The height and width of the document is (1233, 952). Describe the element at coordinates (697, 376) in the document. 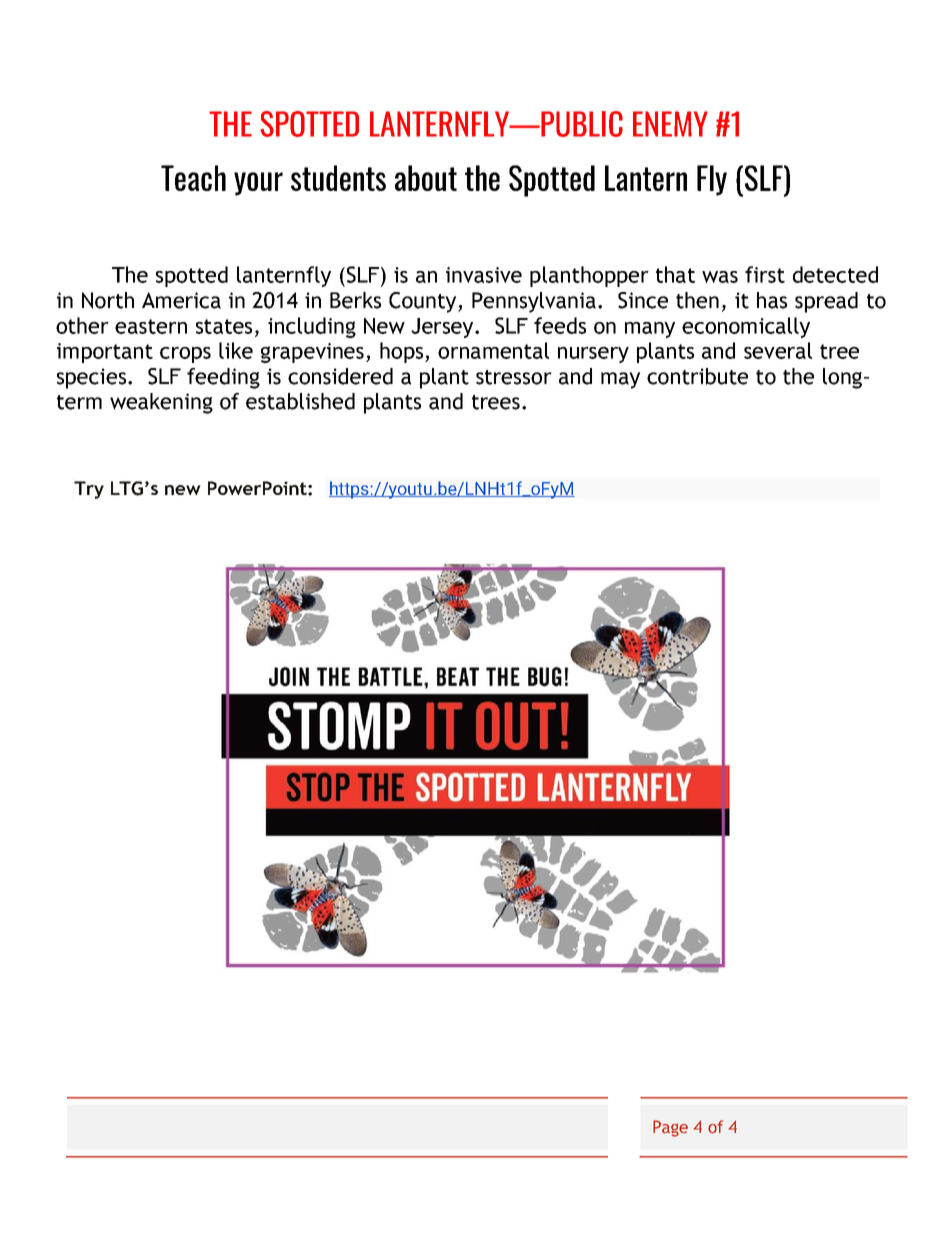

I see `contribute` at that location.
